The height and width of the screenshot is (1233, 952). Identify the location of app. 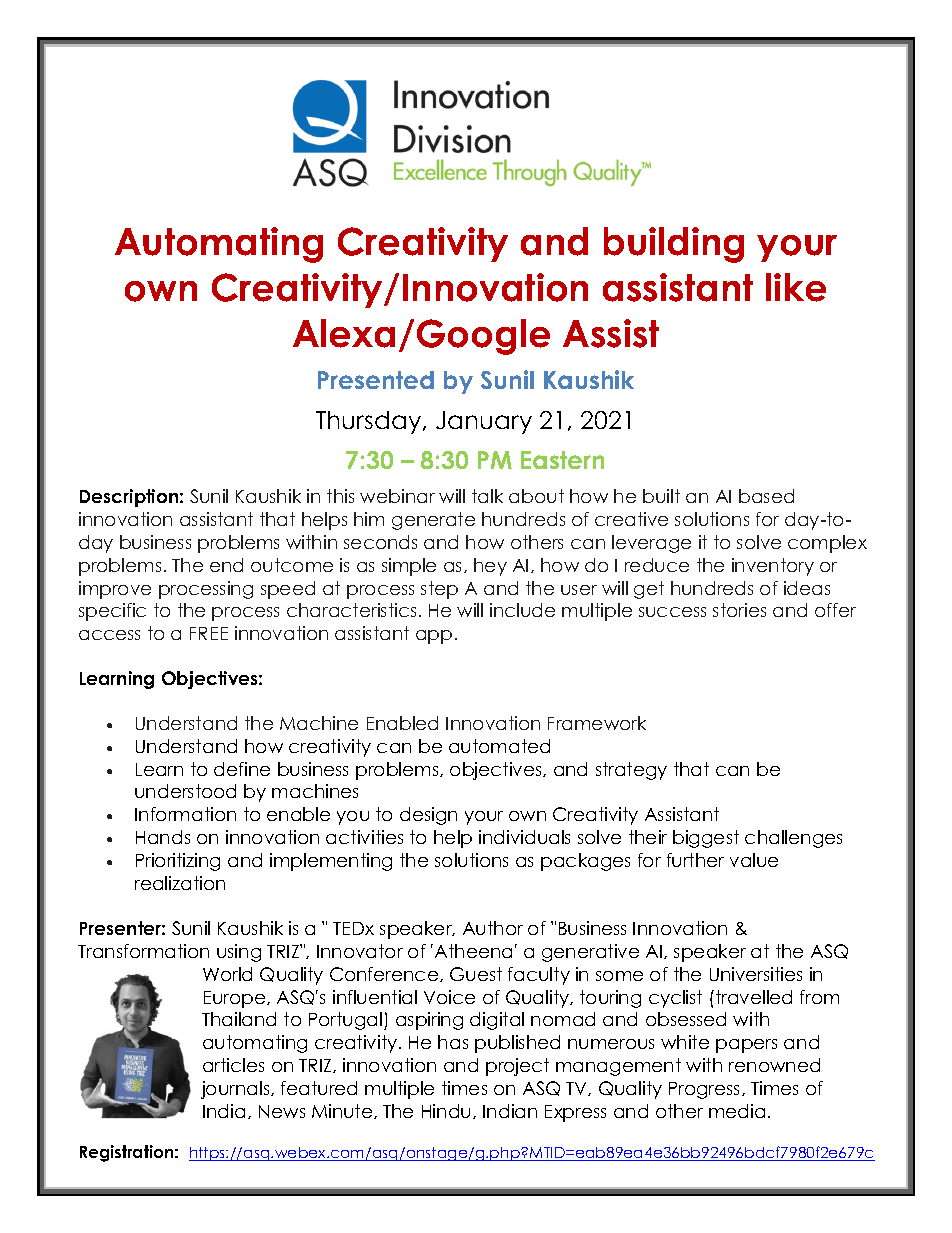
(434, 637).
